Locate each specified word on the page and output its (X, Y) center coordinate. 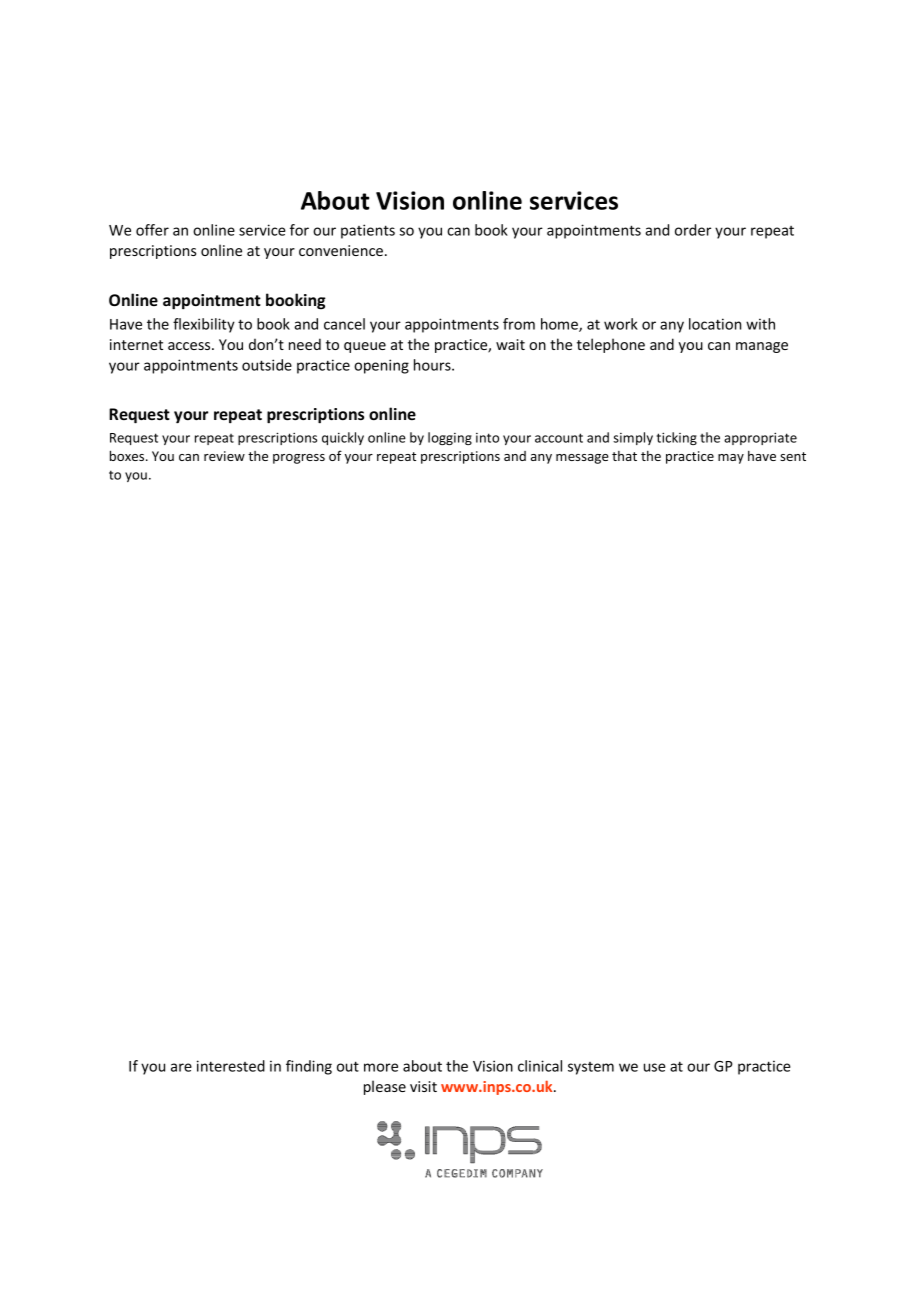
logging (450, 438)
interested (231, 1066)
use (655, 1067)
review (224, 456)
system (591, 1068)
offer (152, 230)
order (693, 230)
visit (423, 1086)
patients (368, 231)
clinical (540, 1066)
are (181, 1067)
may (731, 459)
